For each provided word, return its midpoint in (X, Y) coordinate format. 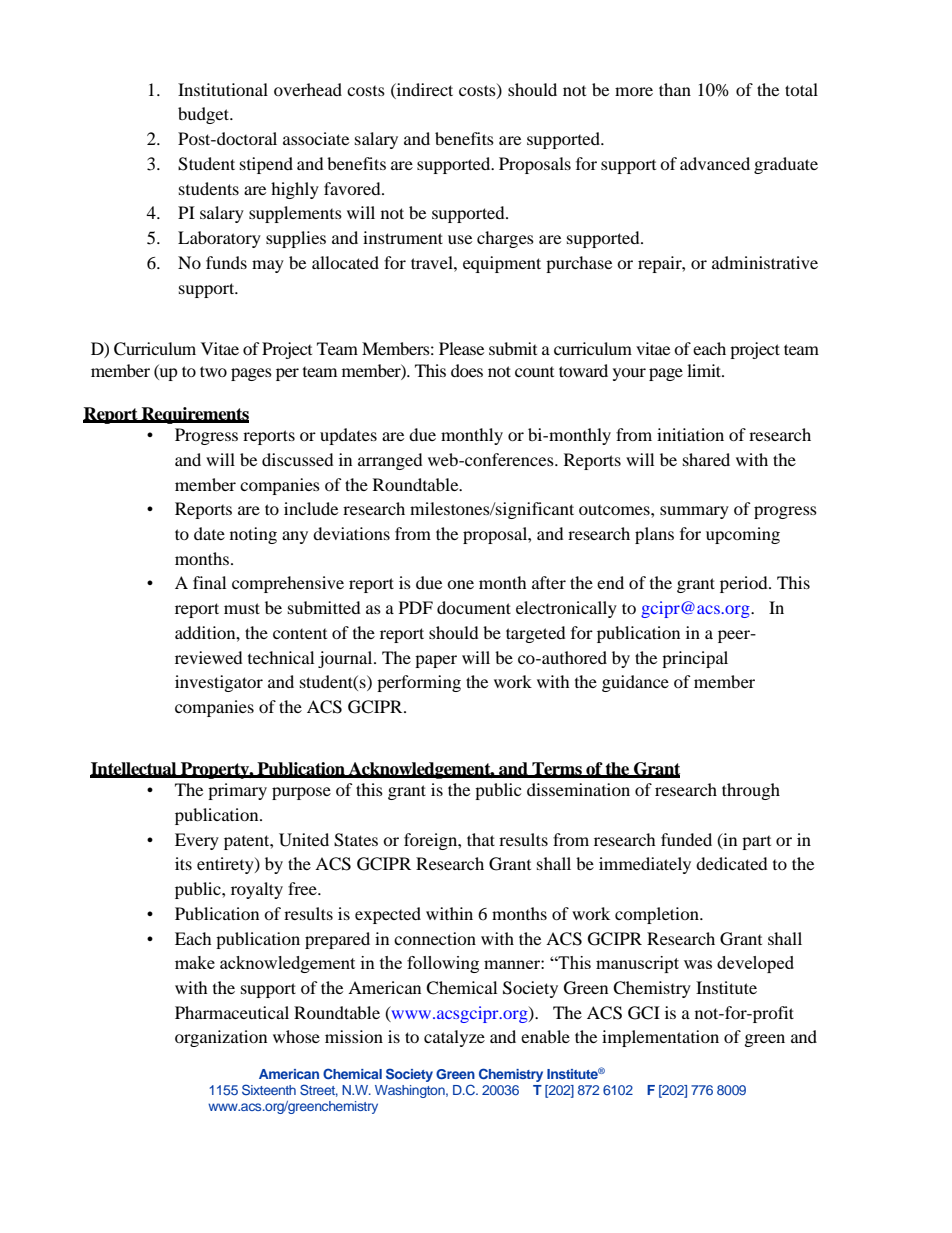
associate (316, 138)
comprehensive (288, 584)
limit (705, 370)
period (745, 584)
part (756, 843)
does (467, 370)
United (304, 840)
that (481, 839)
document (474, 607)
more (634, 91)
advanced (715, 163)
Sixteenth (269, 1089)
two (213, 371)
